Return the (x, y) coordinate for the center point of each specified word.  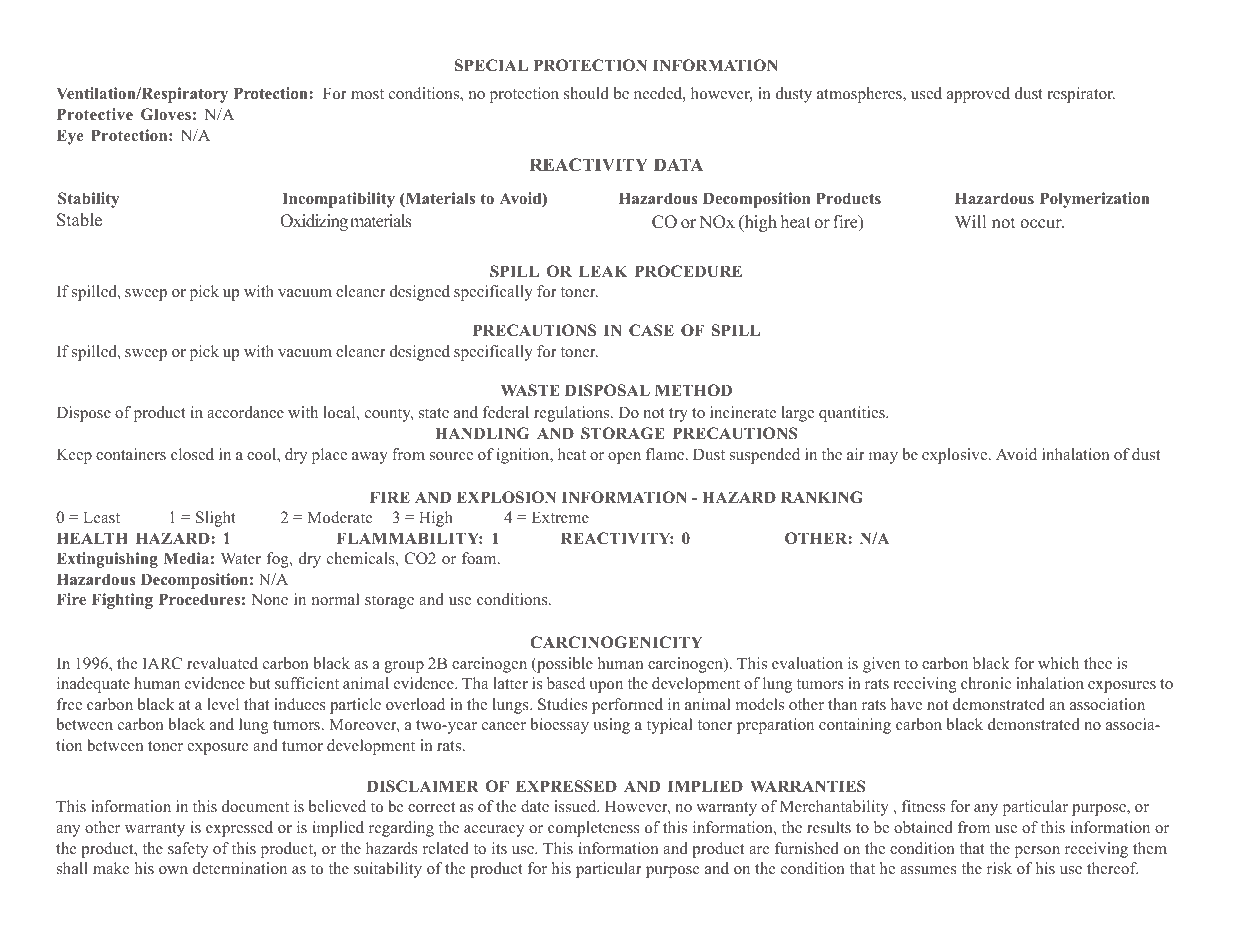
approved (978, 95)
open (624, 458)
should (586, 93)
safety (188, 850)
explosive (956, 456)
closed (192, 454)
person (1037, 852)
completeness (594, 829)
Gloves (166, 114)
